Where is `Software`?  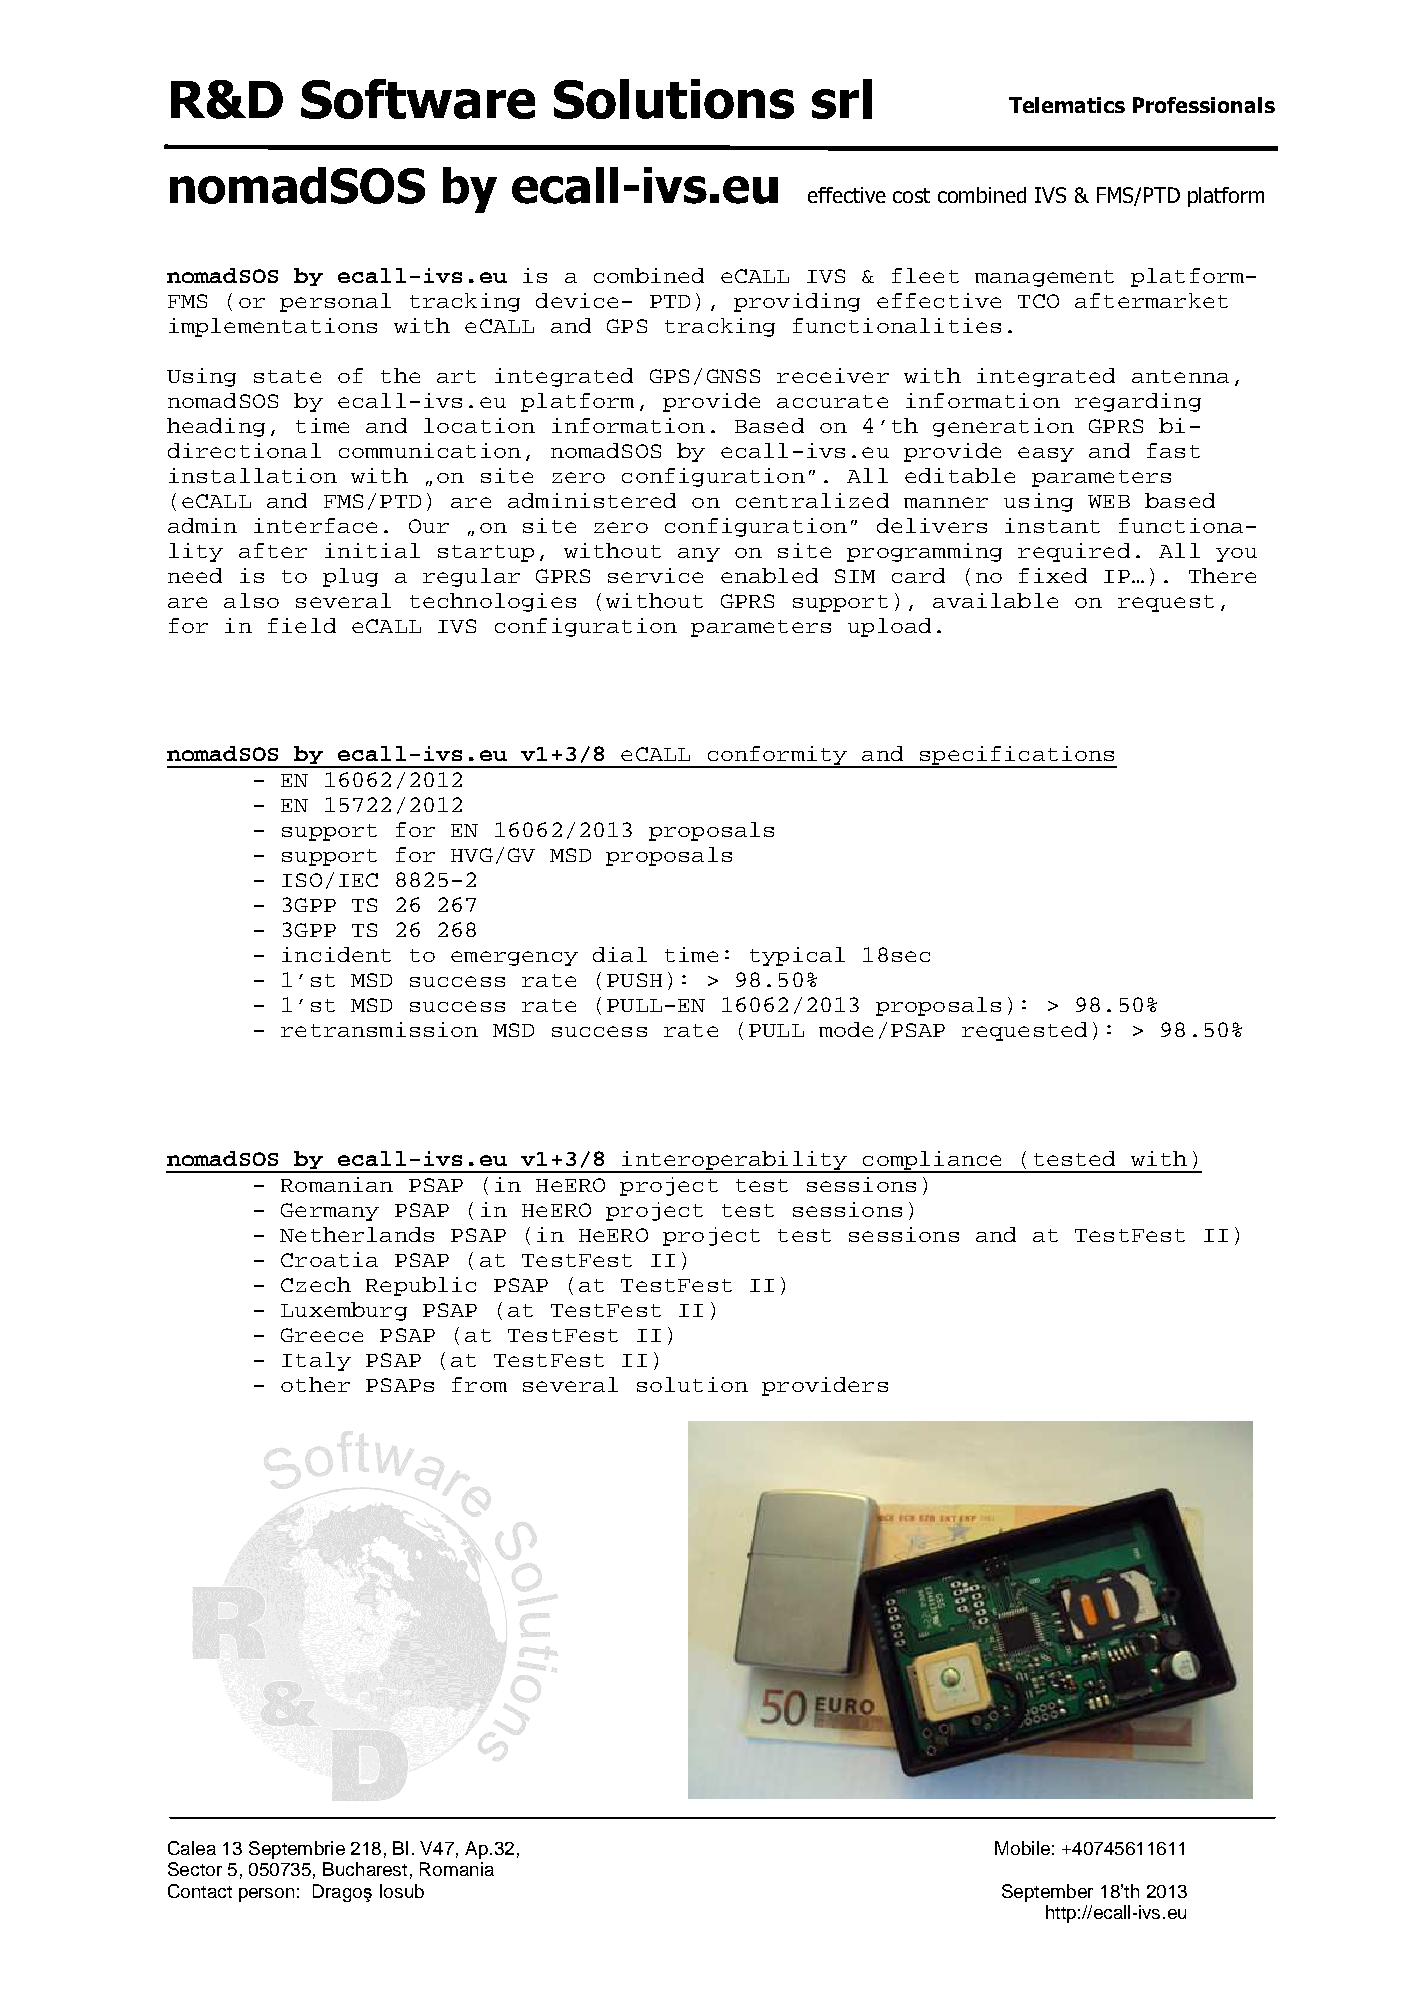 Software is located at coordinates (418, 99).
